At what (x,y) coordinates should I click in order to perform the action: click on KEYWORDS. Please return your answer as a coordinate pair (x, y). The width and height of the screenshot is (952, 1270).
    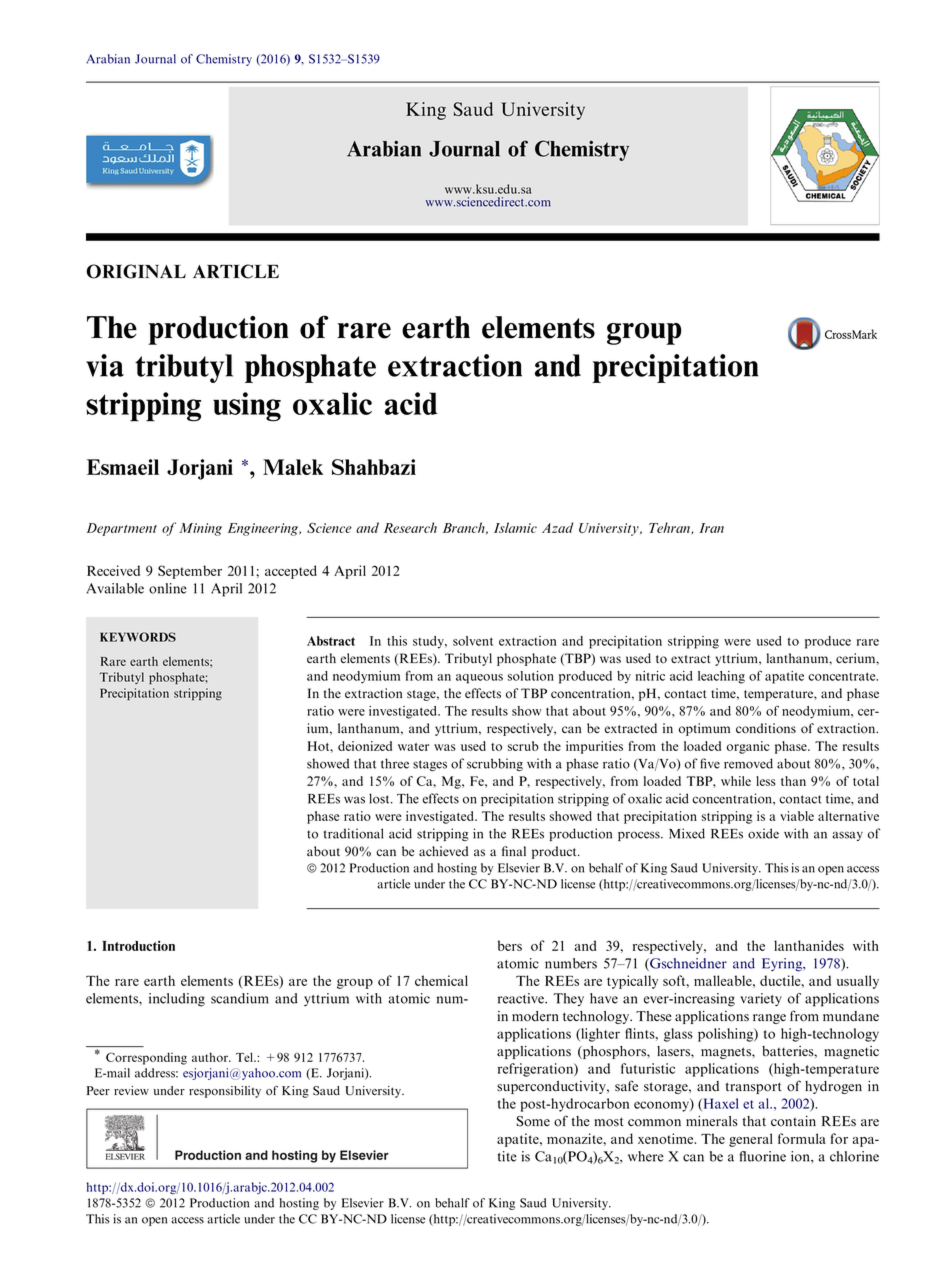
    Looking at the image, I should click on (138, 637).
